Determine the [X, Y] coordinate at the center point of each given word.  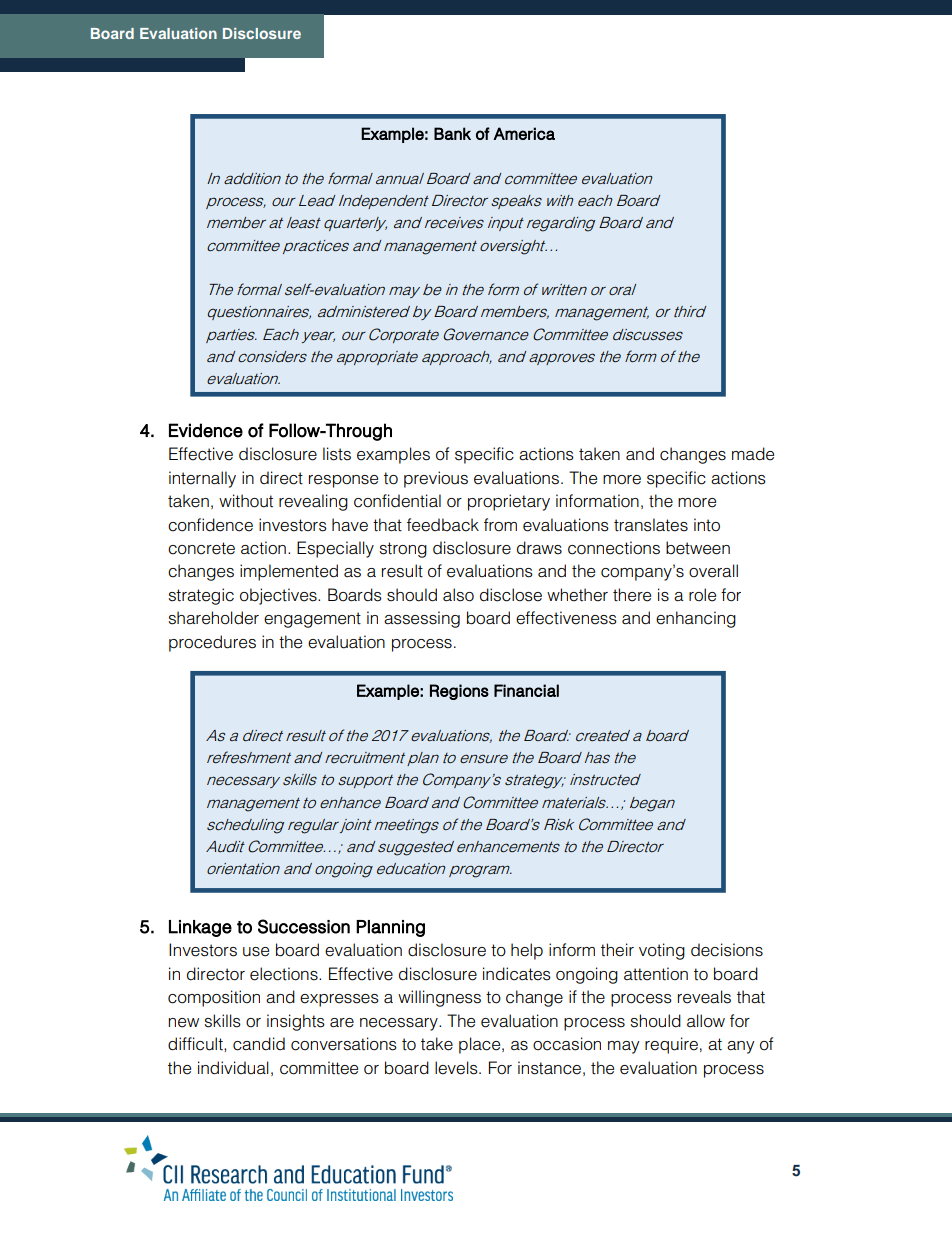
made [753, 454]
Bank [452, 133]
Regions [459, 692]
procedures [212, 643]
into [707, 525]
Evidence [206, 430]
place [481, 1045]
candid [259, 1044]
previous [436, 479]
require [671, 1045]
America [524, 133]
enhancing [696, 619]
